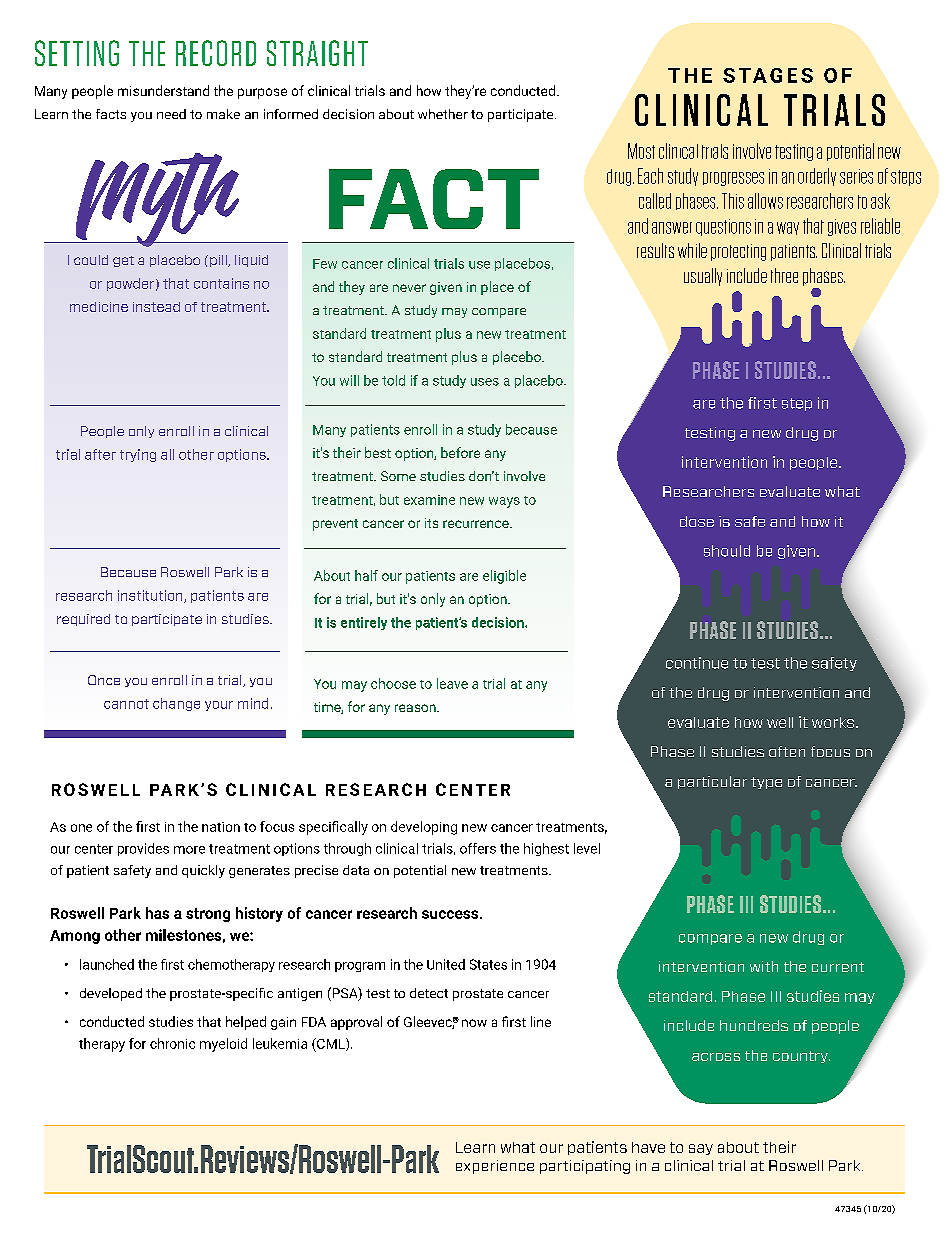 The height and width of the document is (1233, 952). I want to click on instead, so click(156, 307).
